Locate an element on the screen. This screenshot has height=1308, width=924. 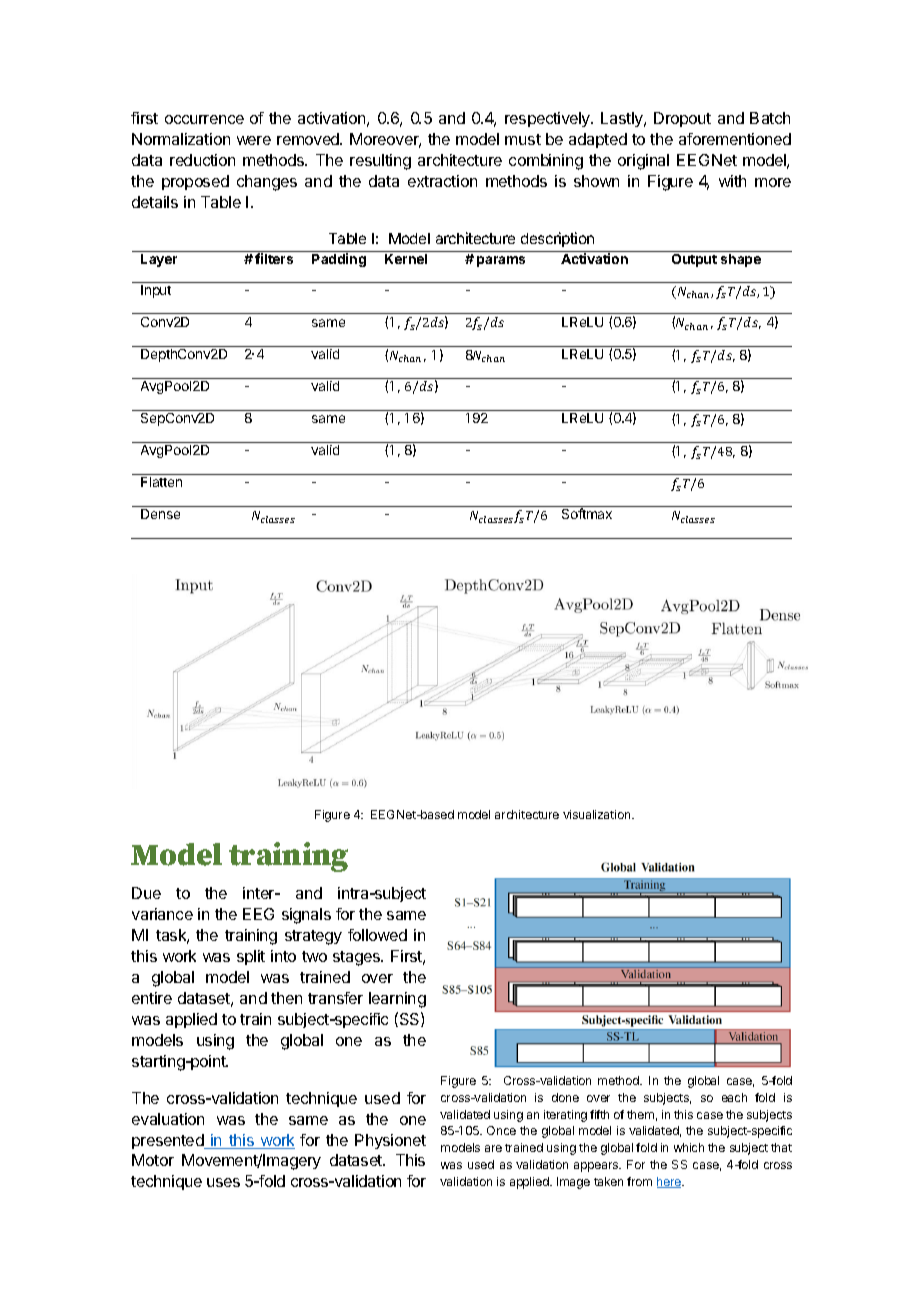
extraction is located at coordinates (442, 181).
